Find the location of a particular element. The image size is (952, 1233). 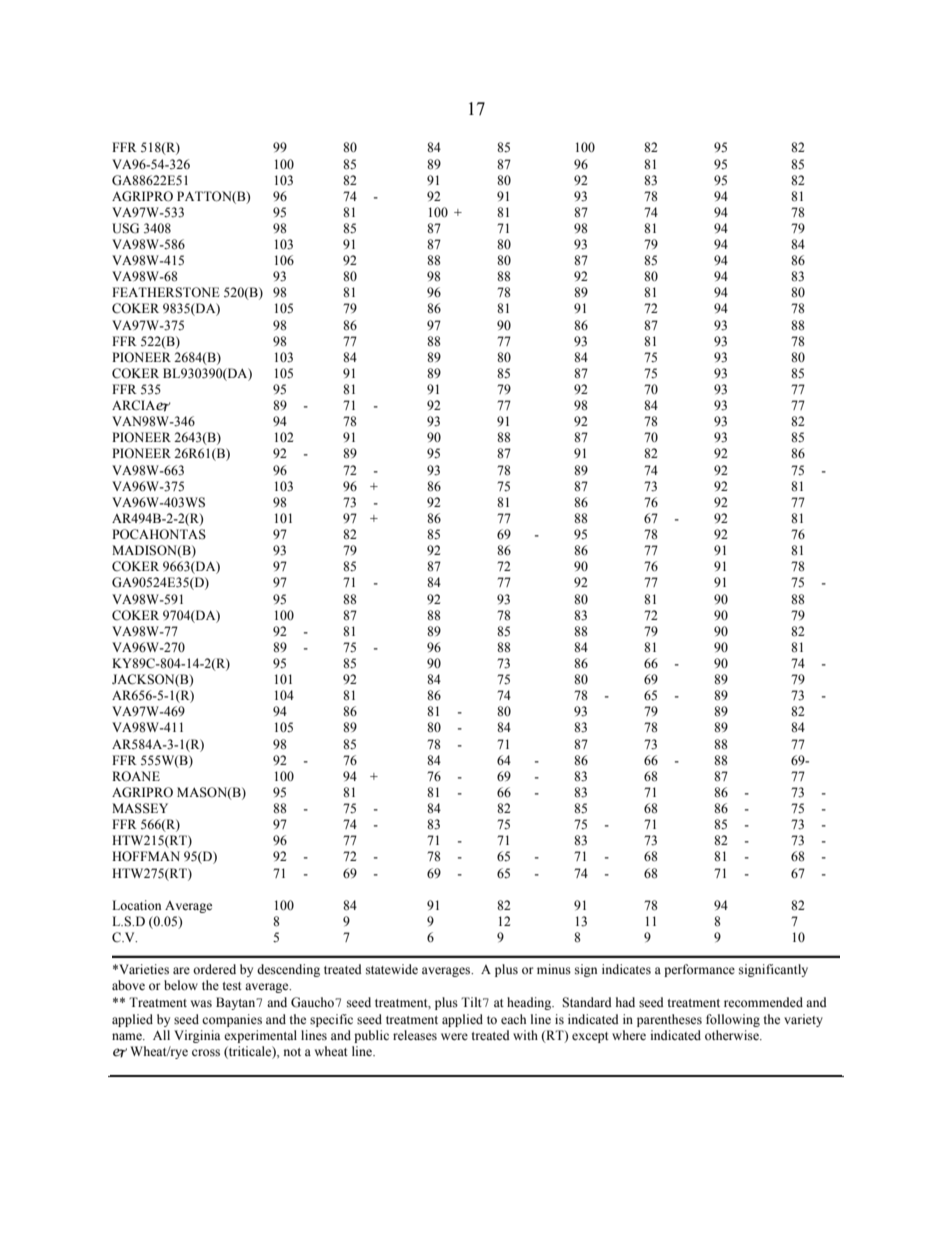

otherwise is located at coordinates (733, 1035).
